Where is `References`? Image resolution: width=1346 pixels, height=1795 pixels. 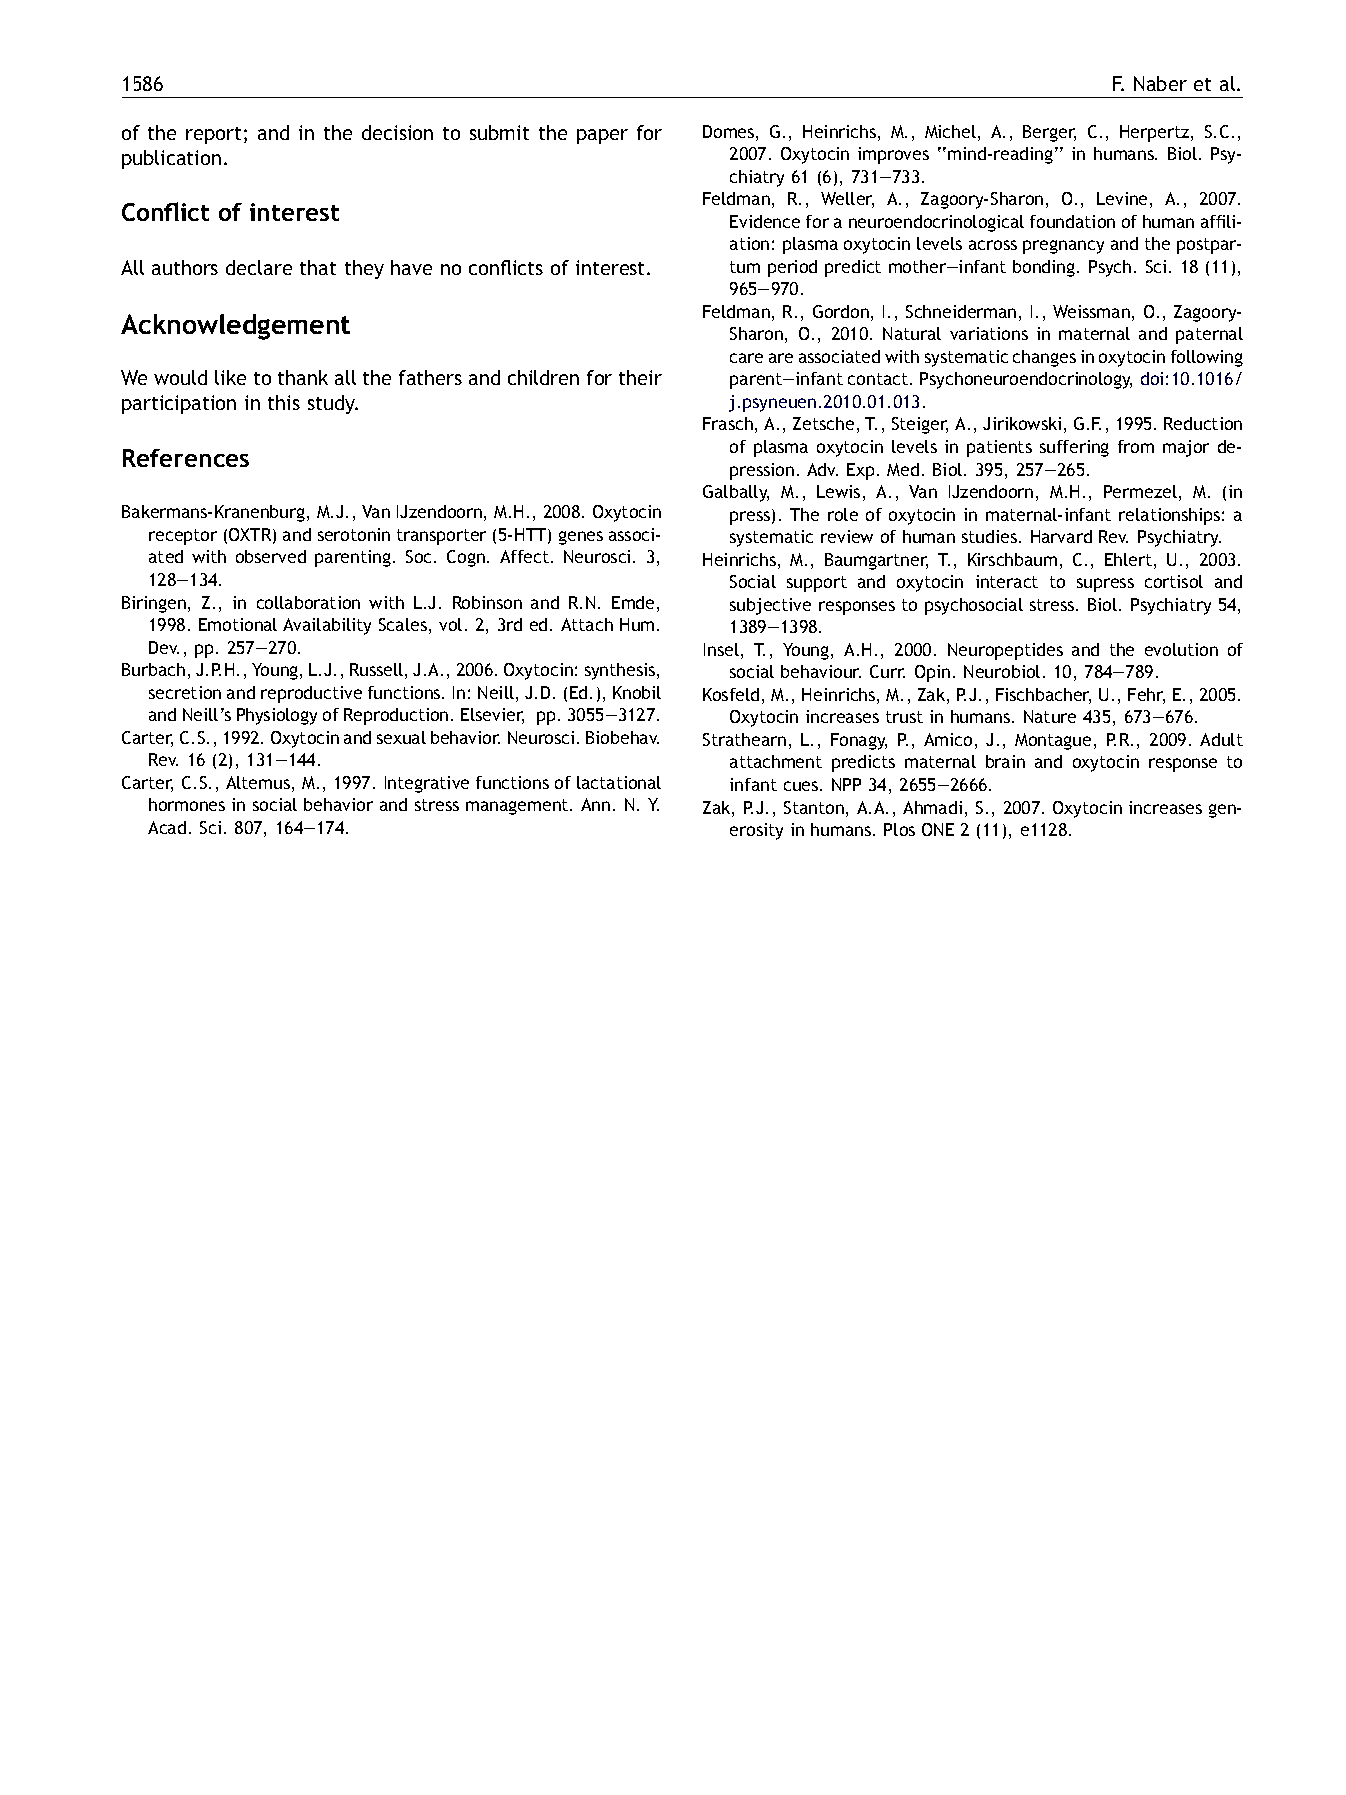
References is located at coordinates (186, 458).
